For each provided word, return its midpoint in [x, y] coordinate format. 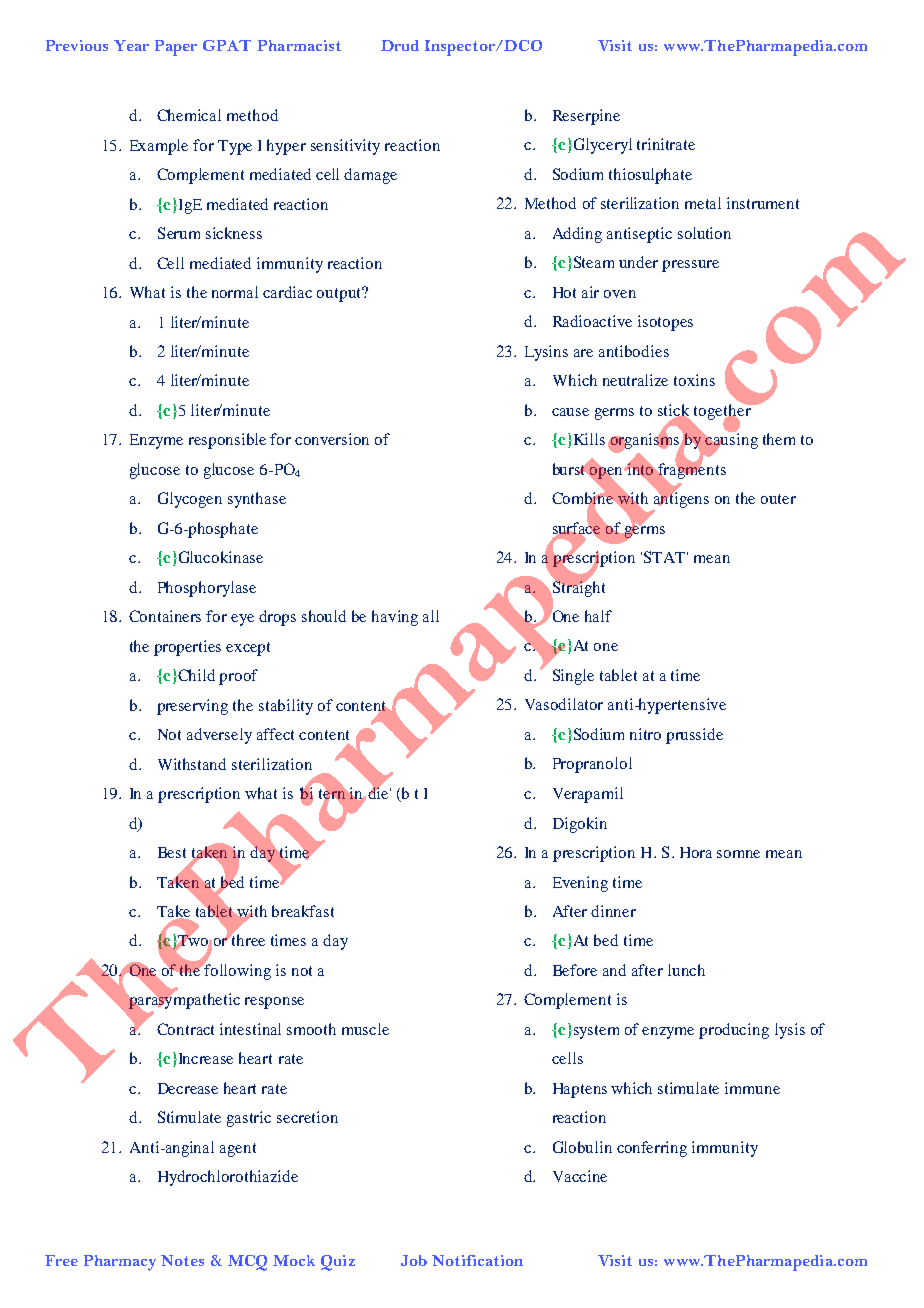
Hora [696, 852]
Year [131, 45]
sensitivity [345, 147]
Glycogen [190, 500]
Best [172, 852]
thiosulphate [650, 176]
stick [673, 411]
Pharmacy [120, 1263]
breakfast [303, 911]
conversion [332, 439]
